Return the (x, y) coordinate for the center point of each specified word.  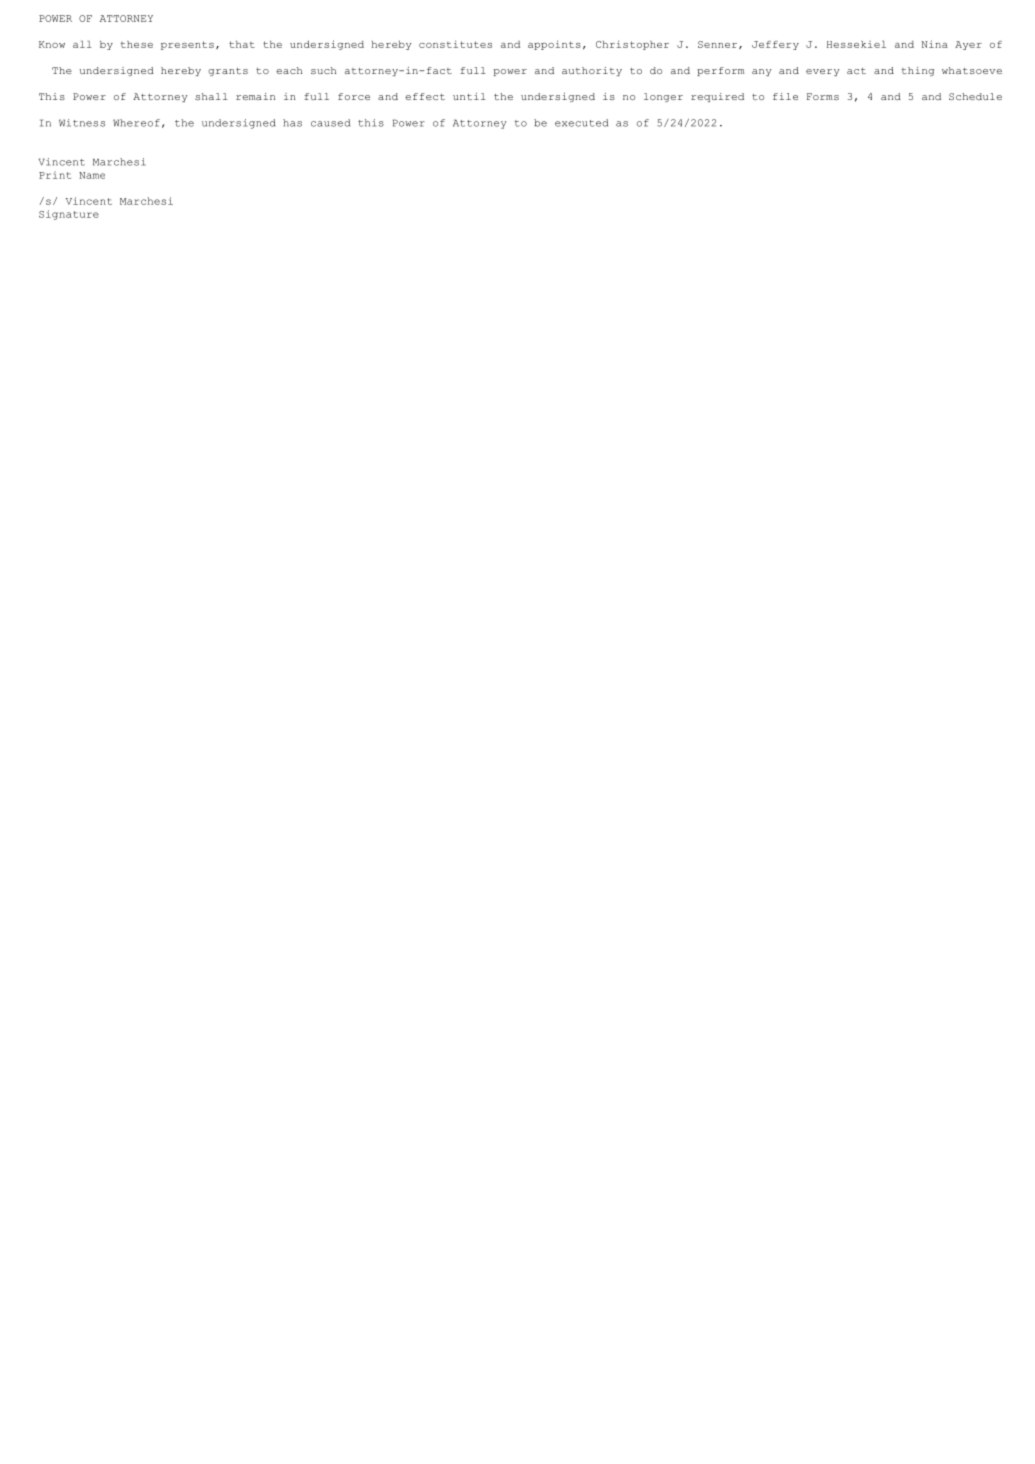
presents (187, 45)
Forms (823, 96)
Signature (69, 215)
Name (92, 175)
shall (211, 96)
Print (55, 175)
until (469, 96)
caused (330, 123)
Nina (934, 44)
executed (581, 123)
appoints (554, 45)
